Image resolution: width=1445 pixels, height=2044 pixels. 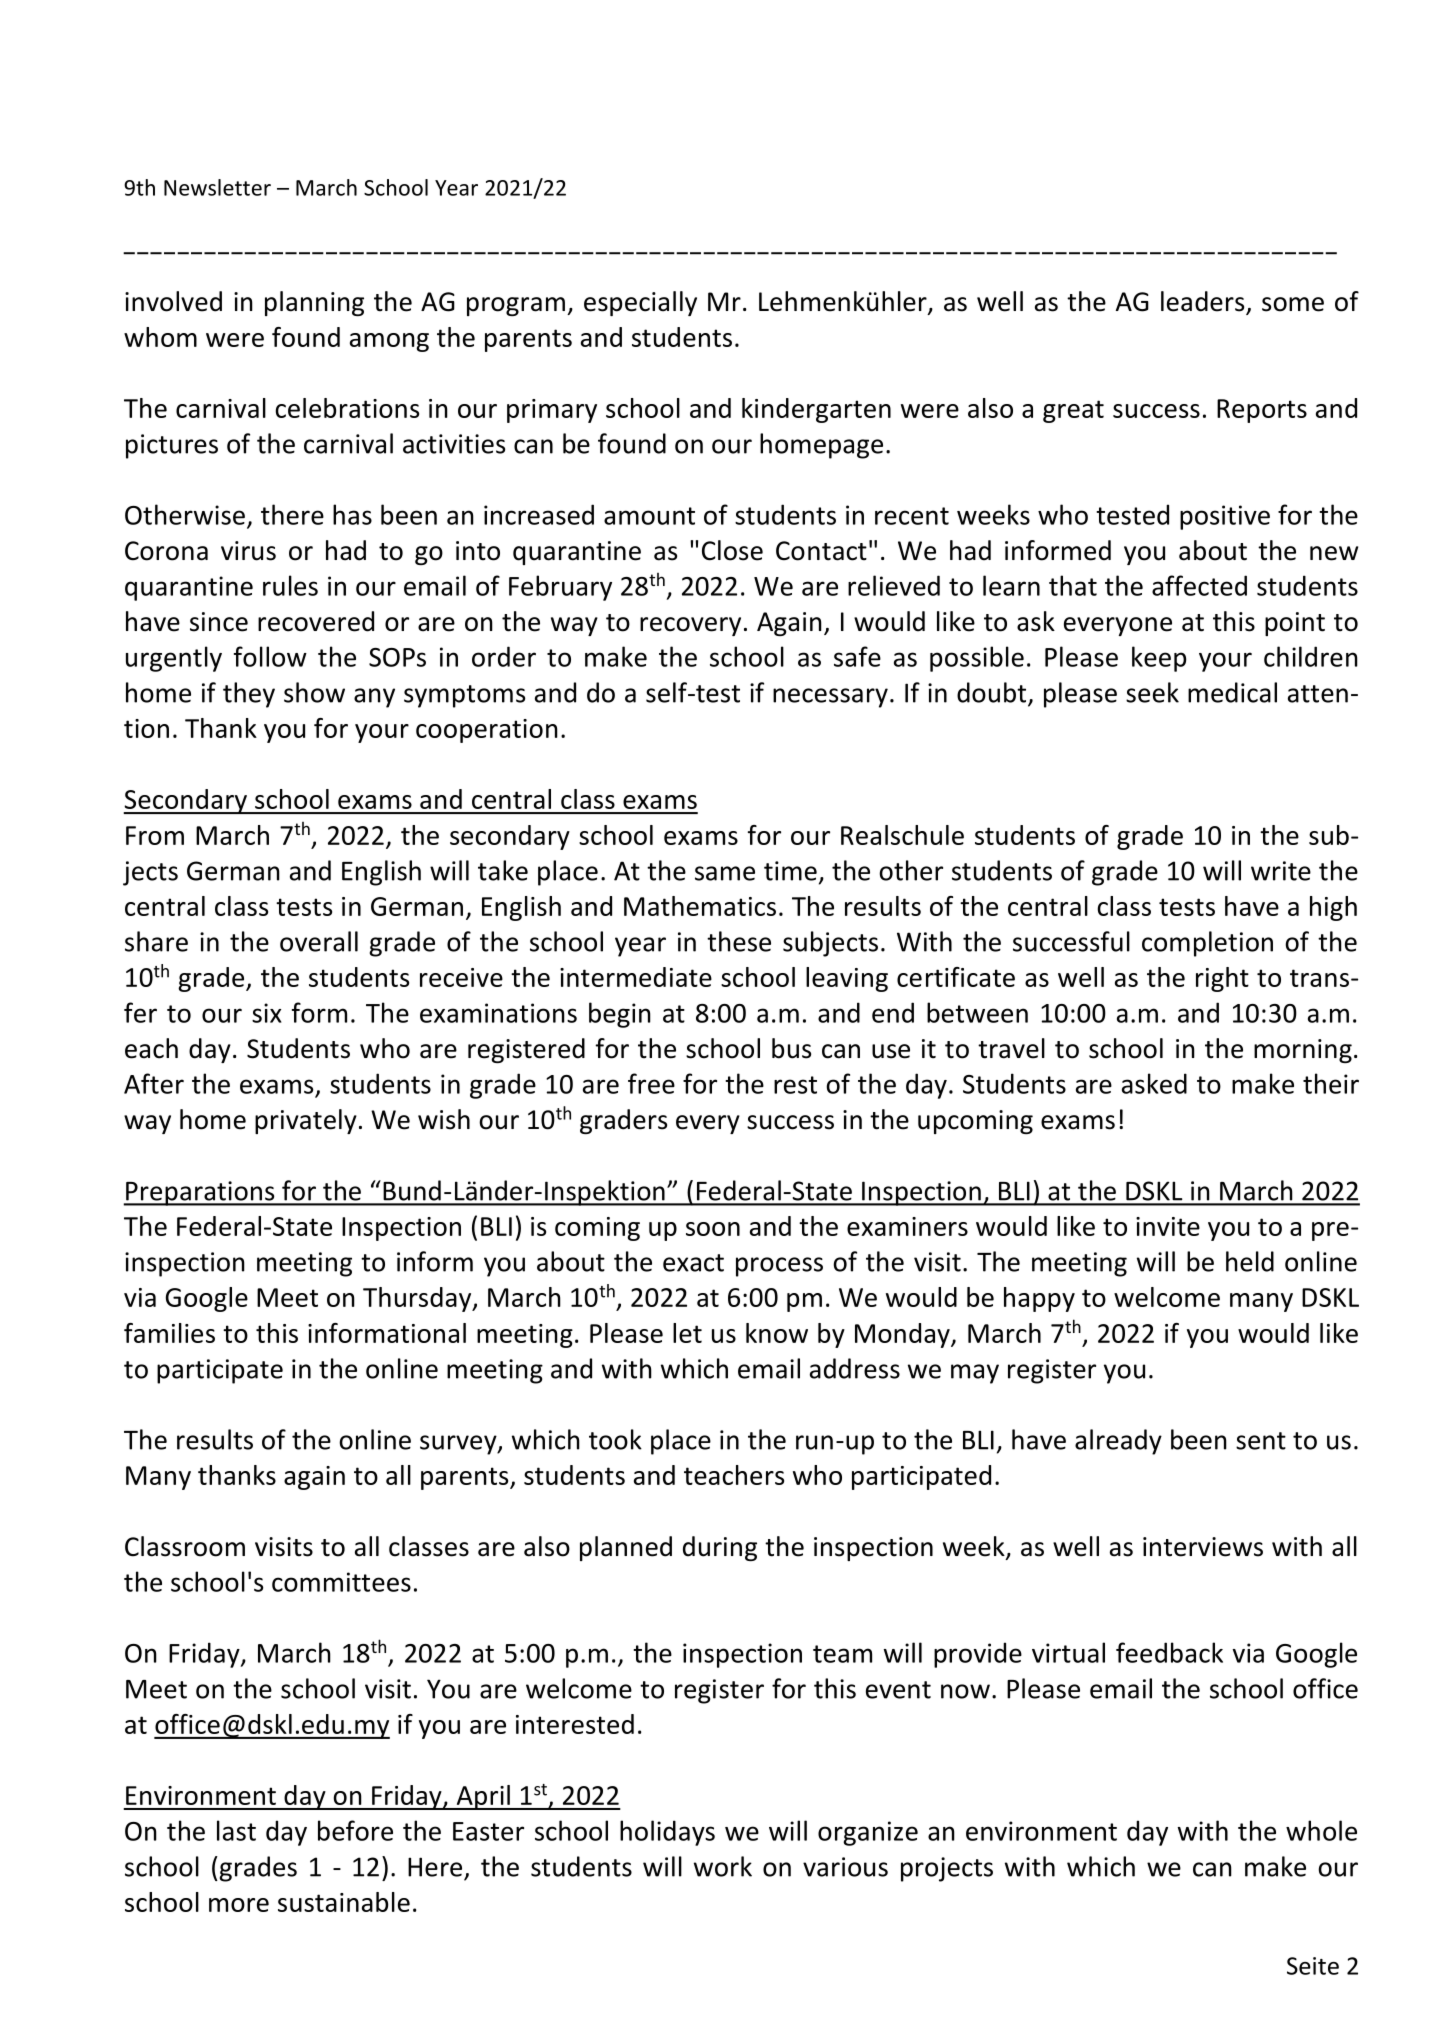 What do you see at coordinates (1313, 1966) in the document?
I see `Seite` at bounding box center [1313, 1966].
